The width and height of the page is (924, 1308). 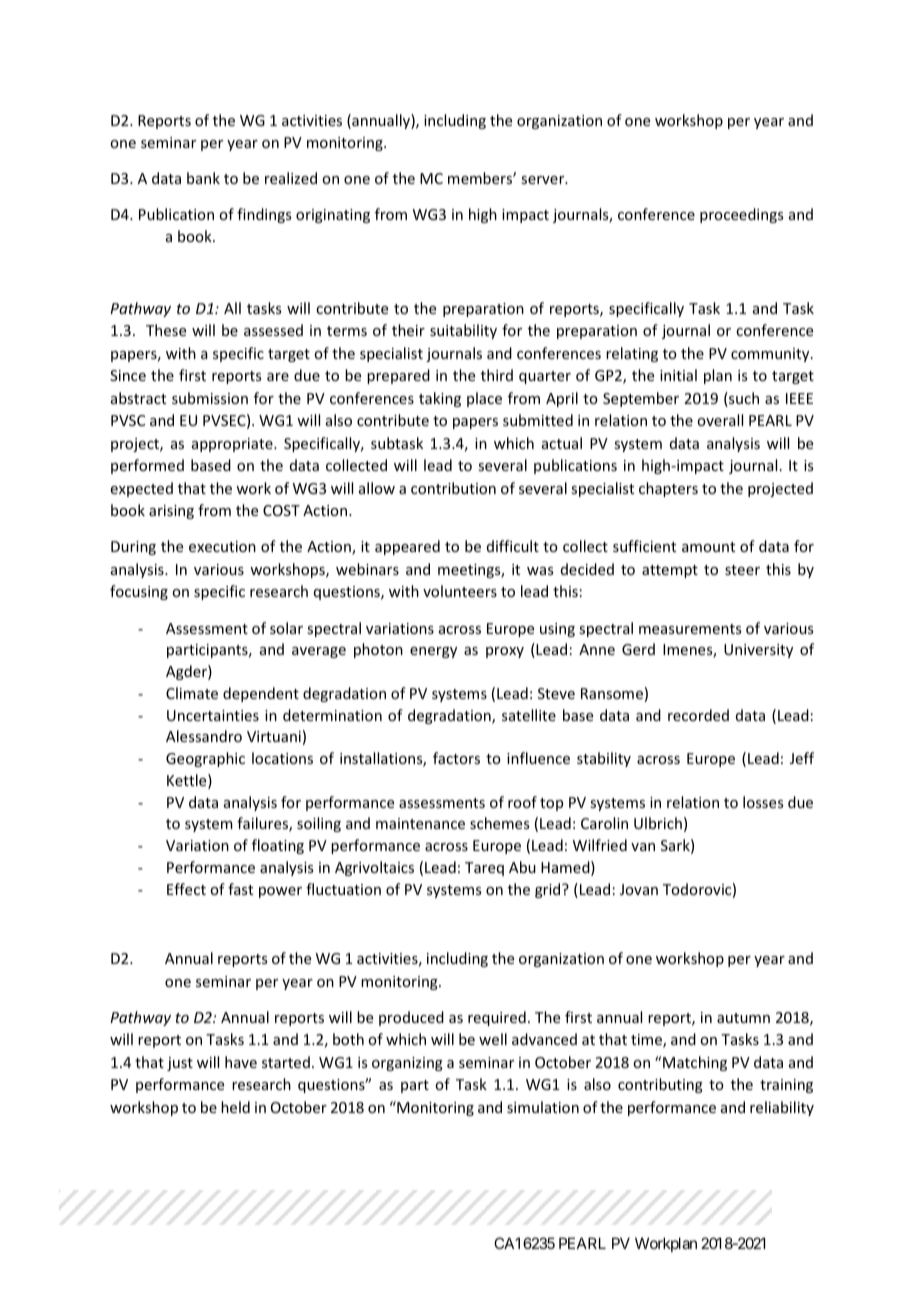 I want to click on proceedings, so click(x=741, y=215).
